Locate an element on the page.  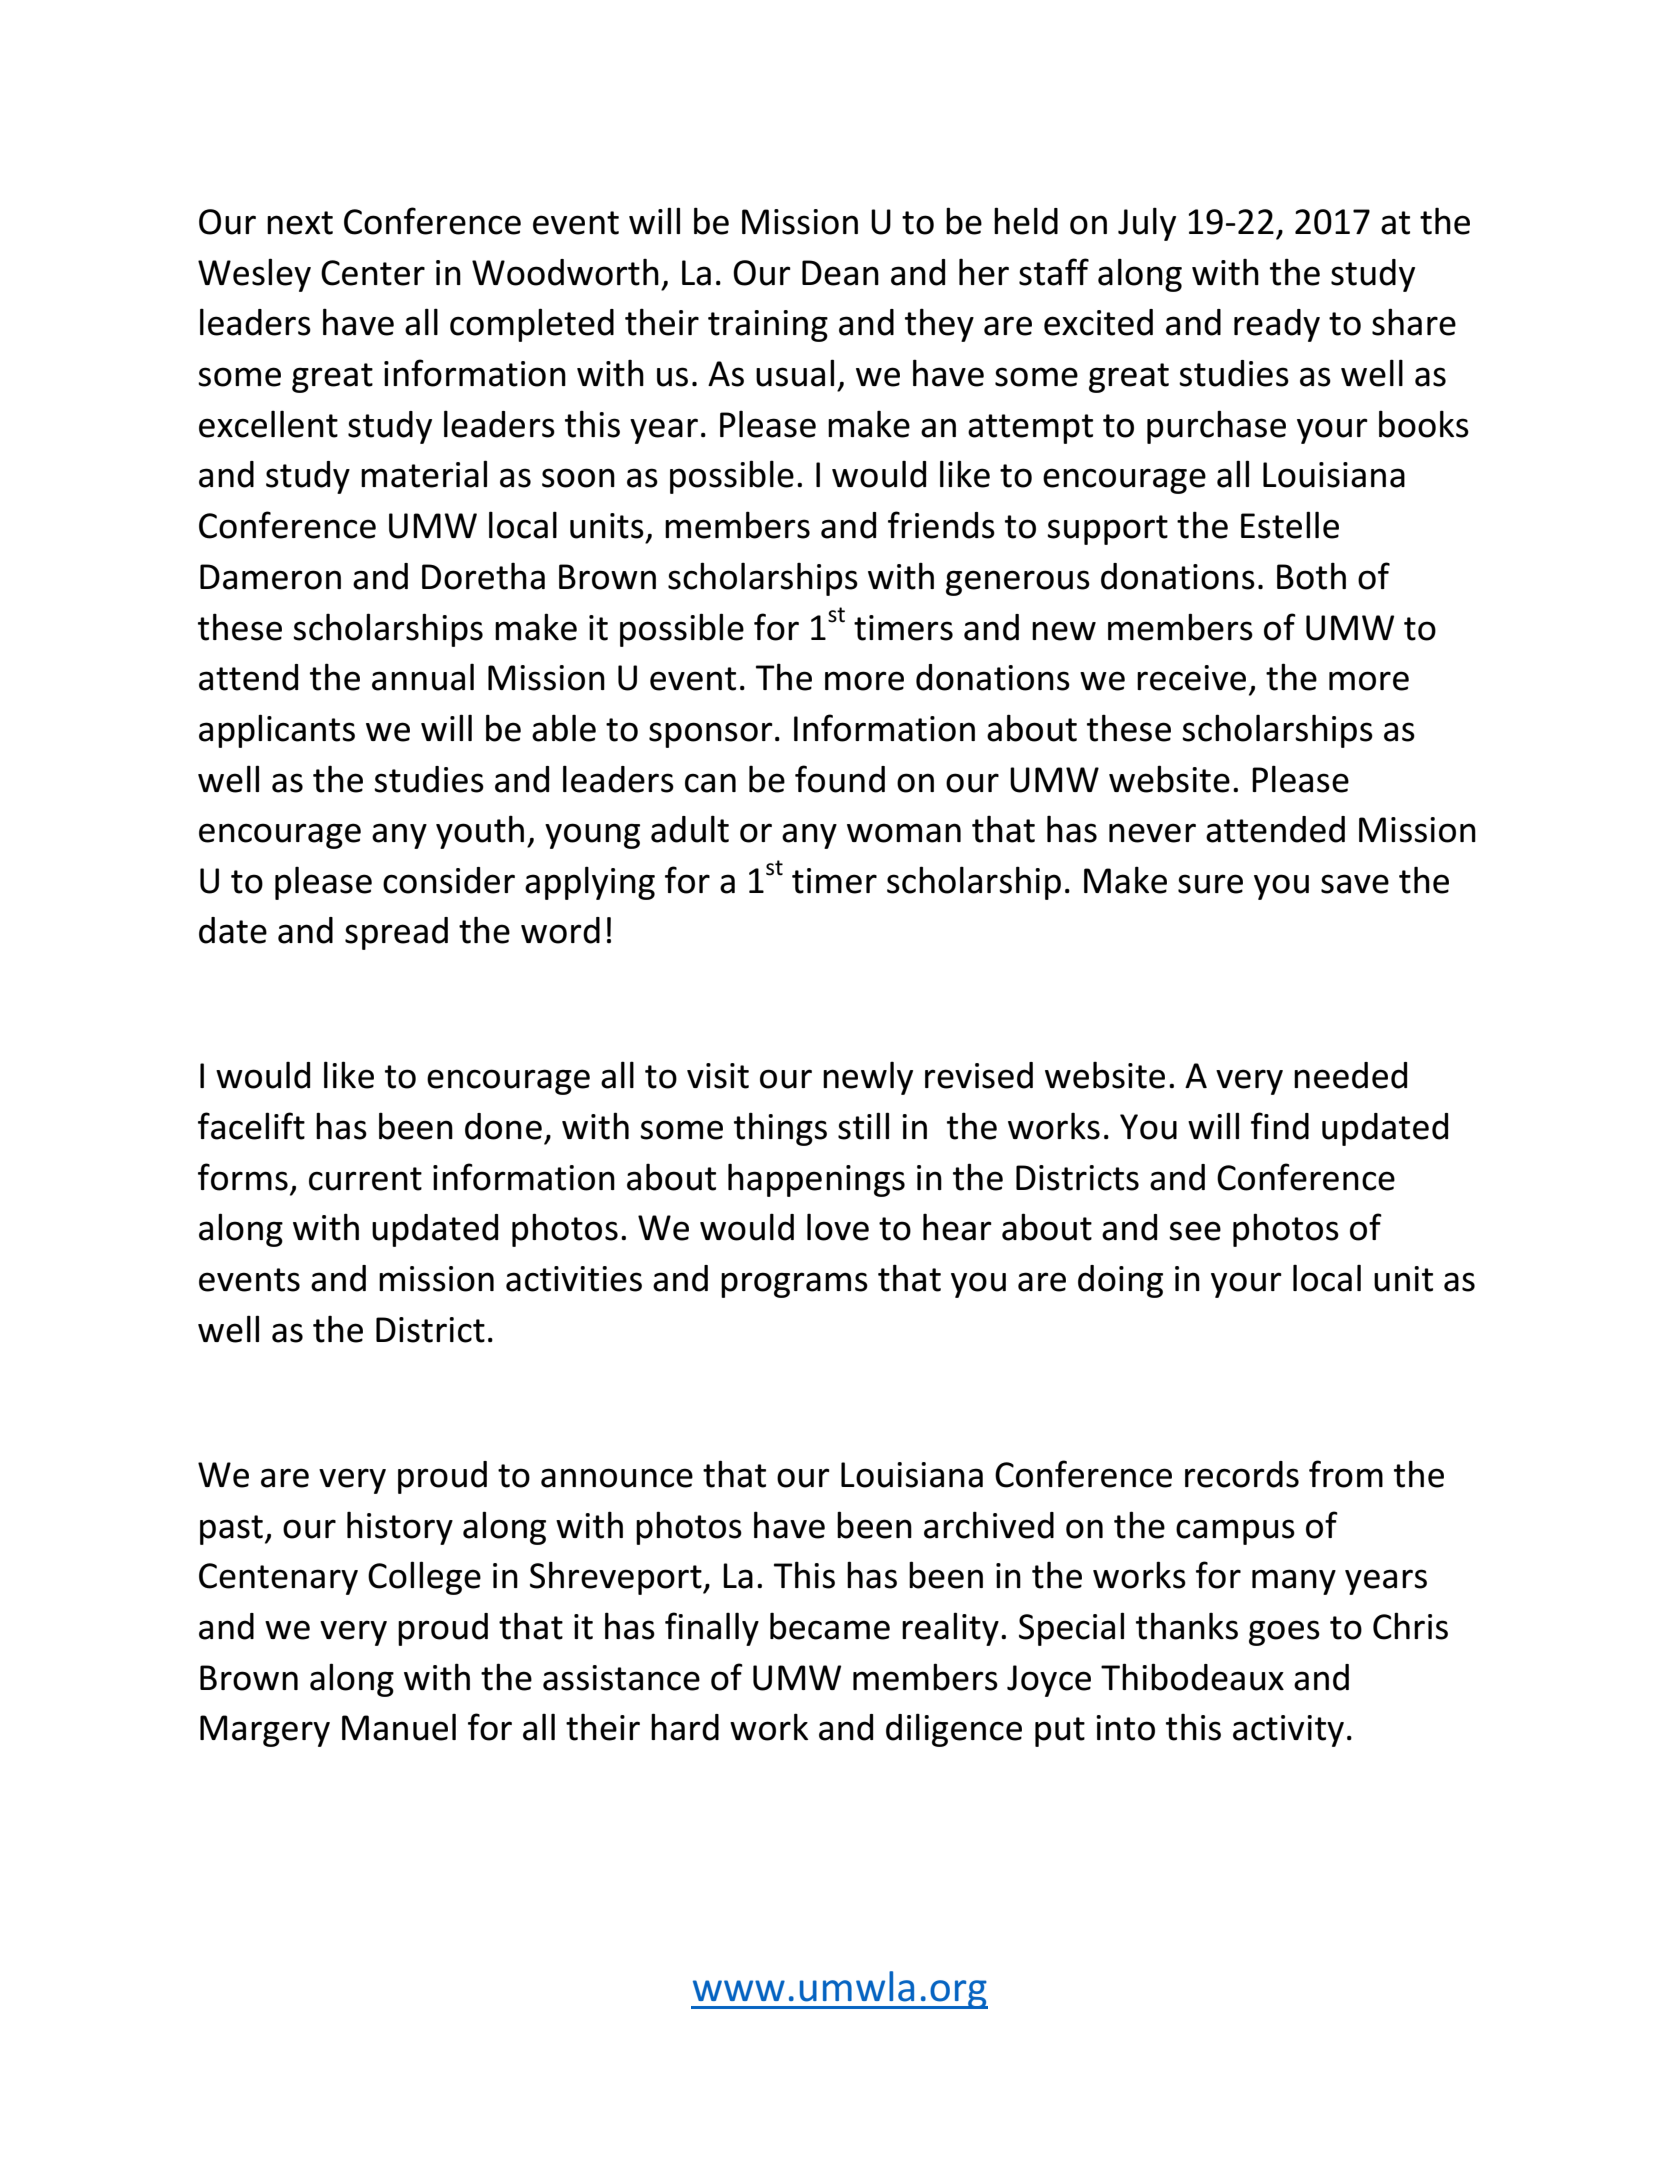
ready is located at coordinates (1277, 325).
